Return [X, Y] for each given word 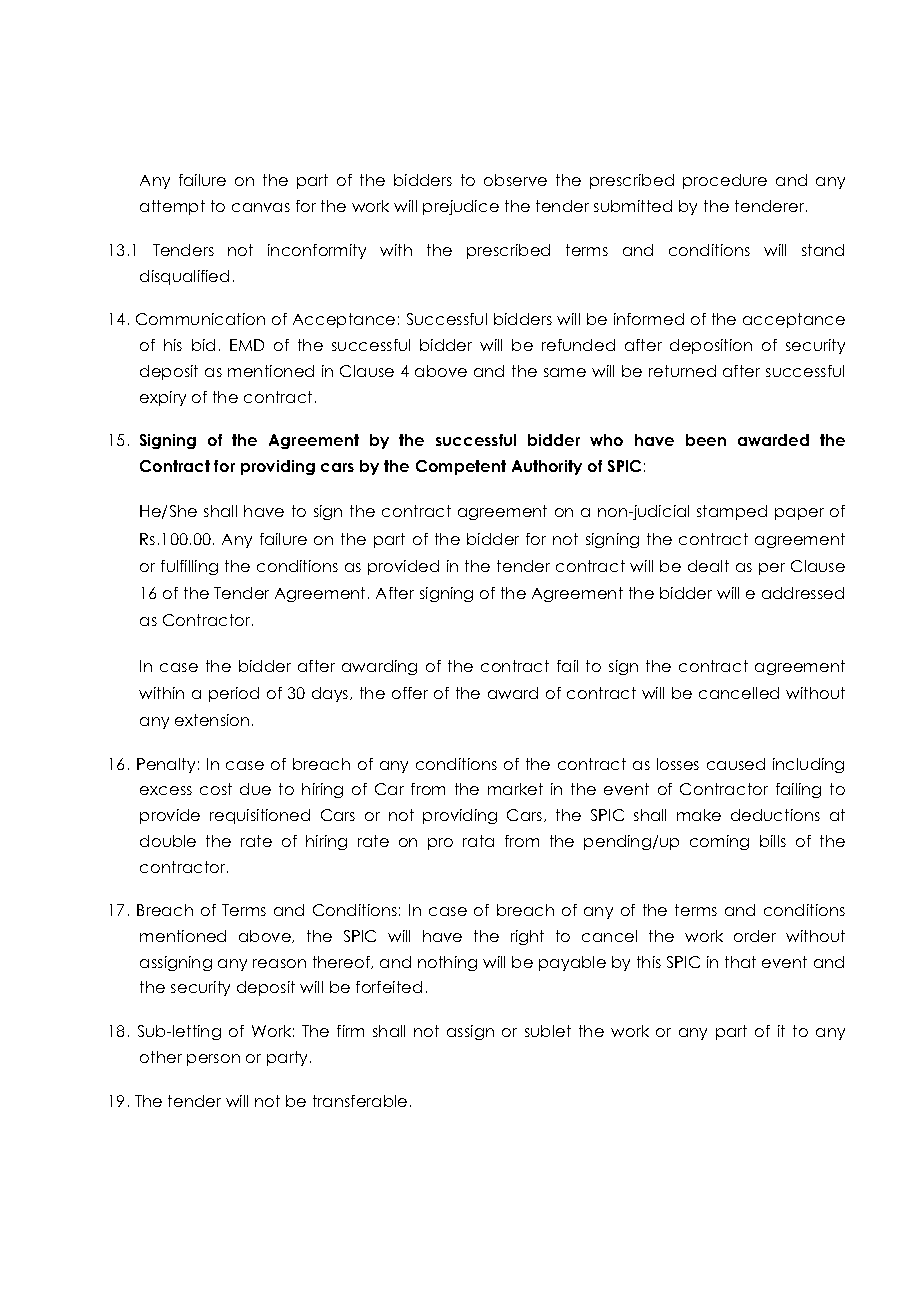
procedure [725, 181]
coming [719, 842]
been [706, 440]
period [234, 694]
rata [478, 841]
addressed [803, 593]
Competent [461, 467]
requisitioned [260, 816]
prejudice [461, 207]
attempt [172, 207]
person [213, 1060]
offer [410, 693]
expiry [163, 398]
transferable [360, 1101]
